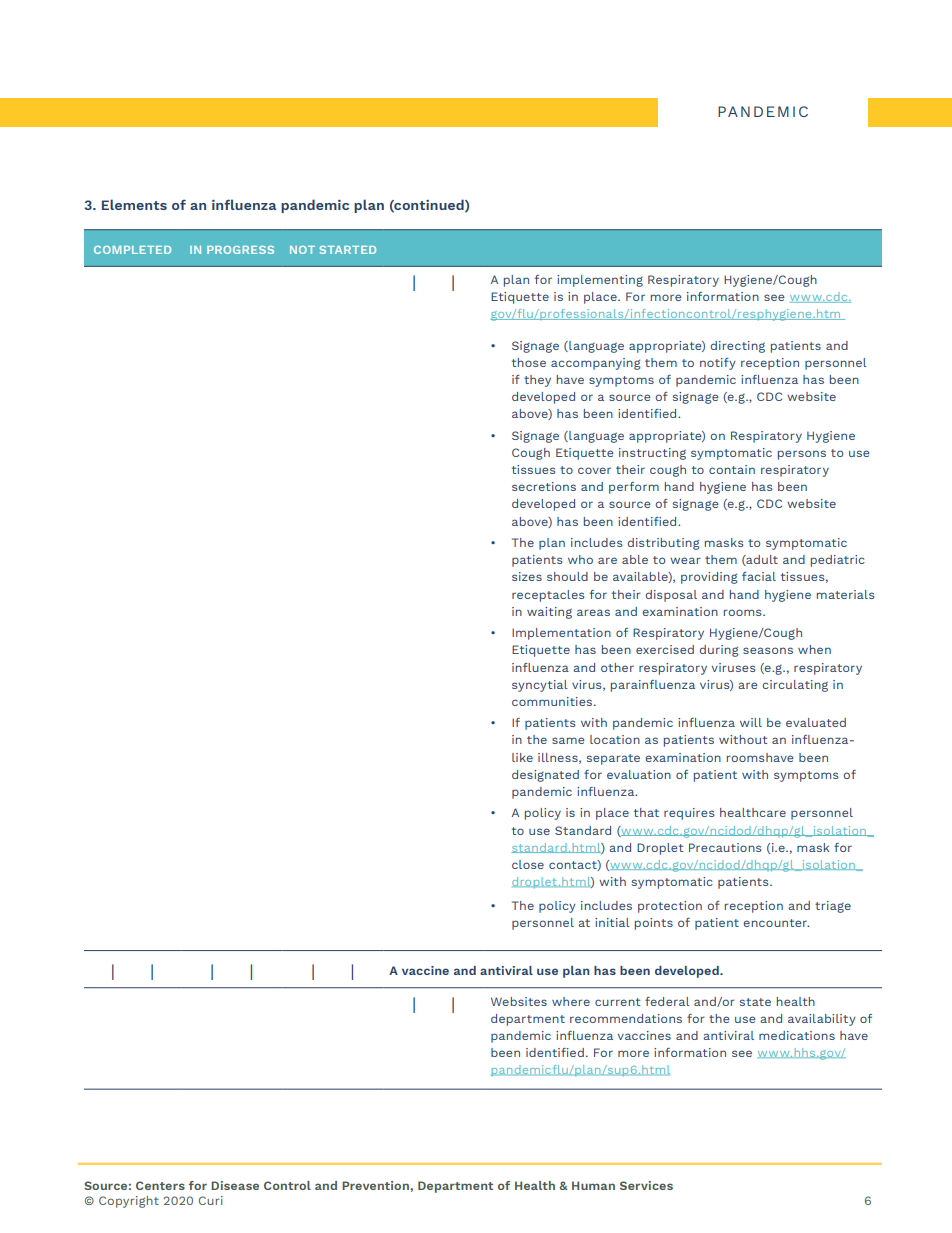 The height and width of the image is (1233, 952). Describe the element at coordinates (571, 1001) in the image. I see `where` at that location.
